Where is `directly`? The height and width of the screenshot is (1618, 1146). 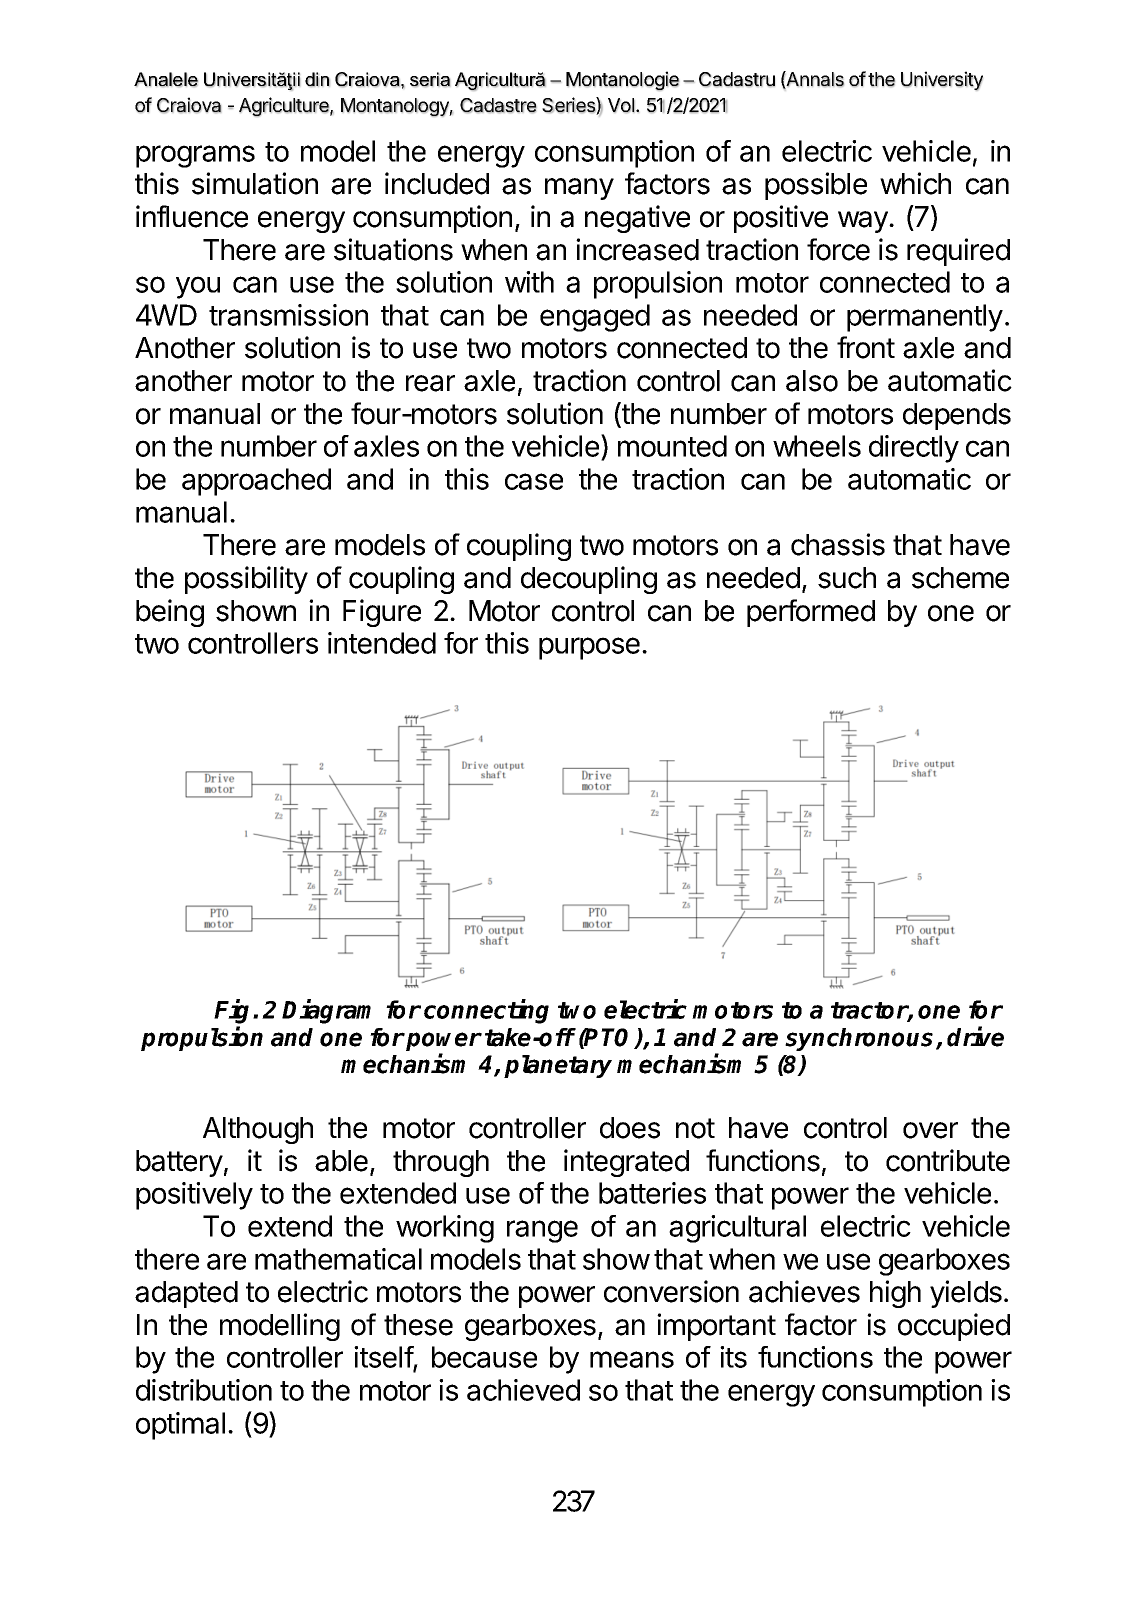
directly is located at coordinates (914, 449).
